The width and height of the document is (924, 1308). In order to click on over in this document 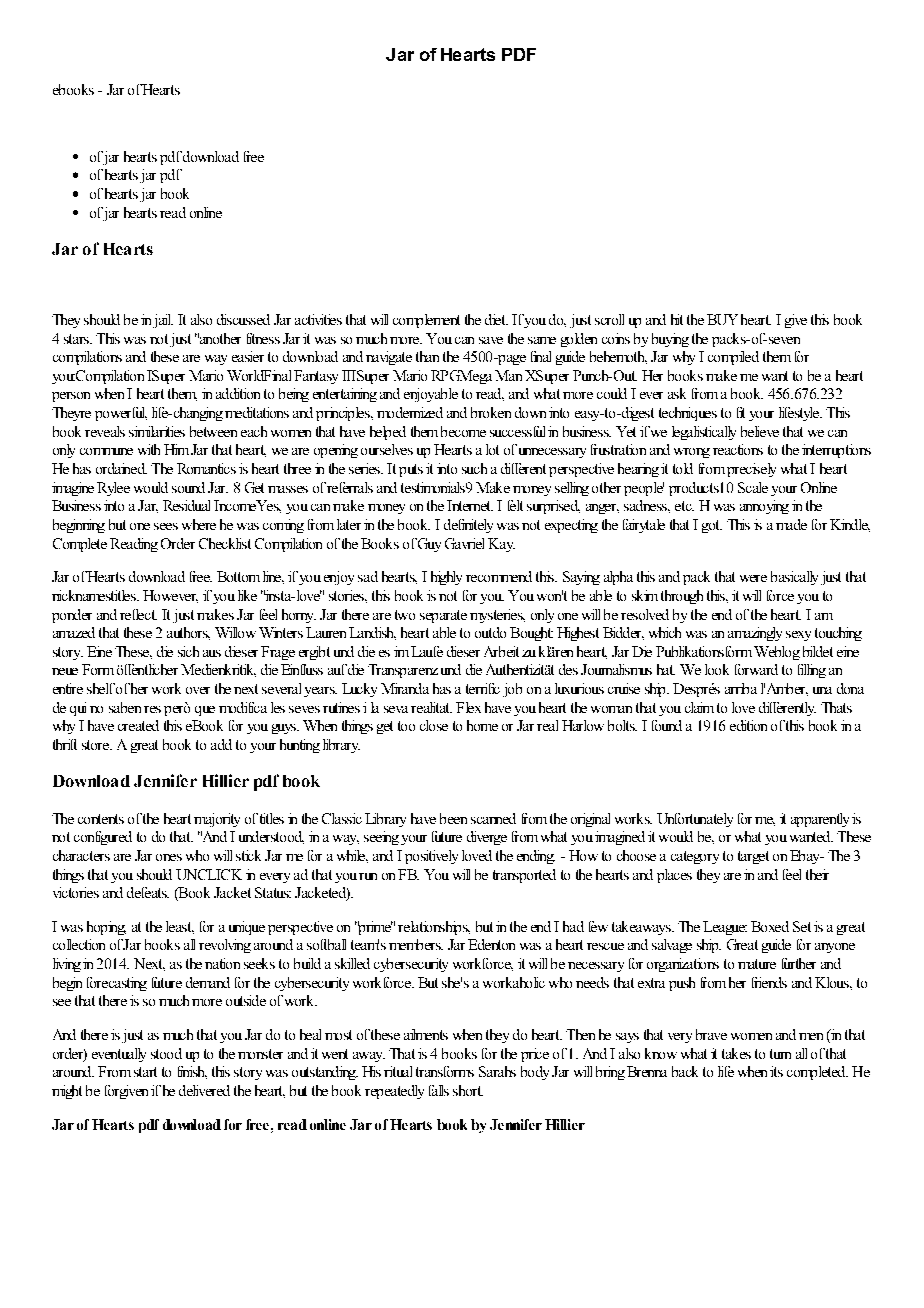, I will do `click(198, 690)`.
